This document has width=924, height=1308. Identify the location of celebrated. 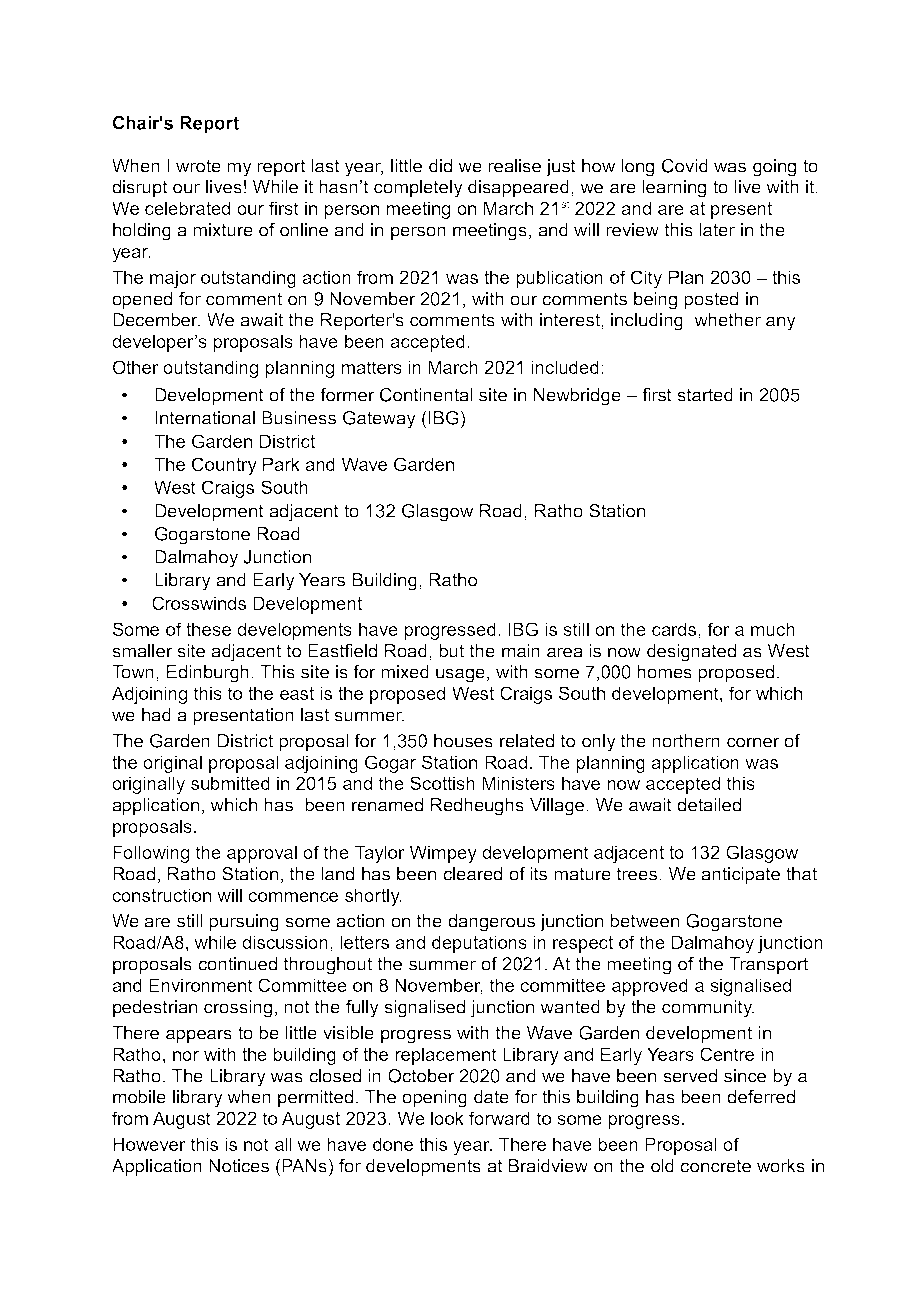
(187, 208).
